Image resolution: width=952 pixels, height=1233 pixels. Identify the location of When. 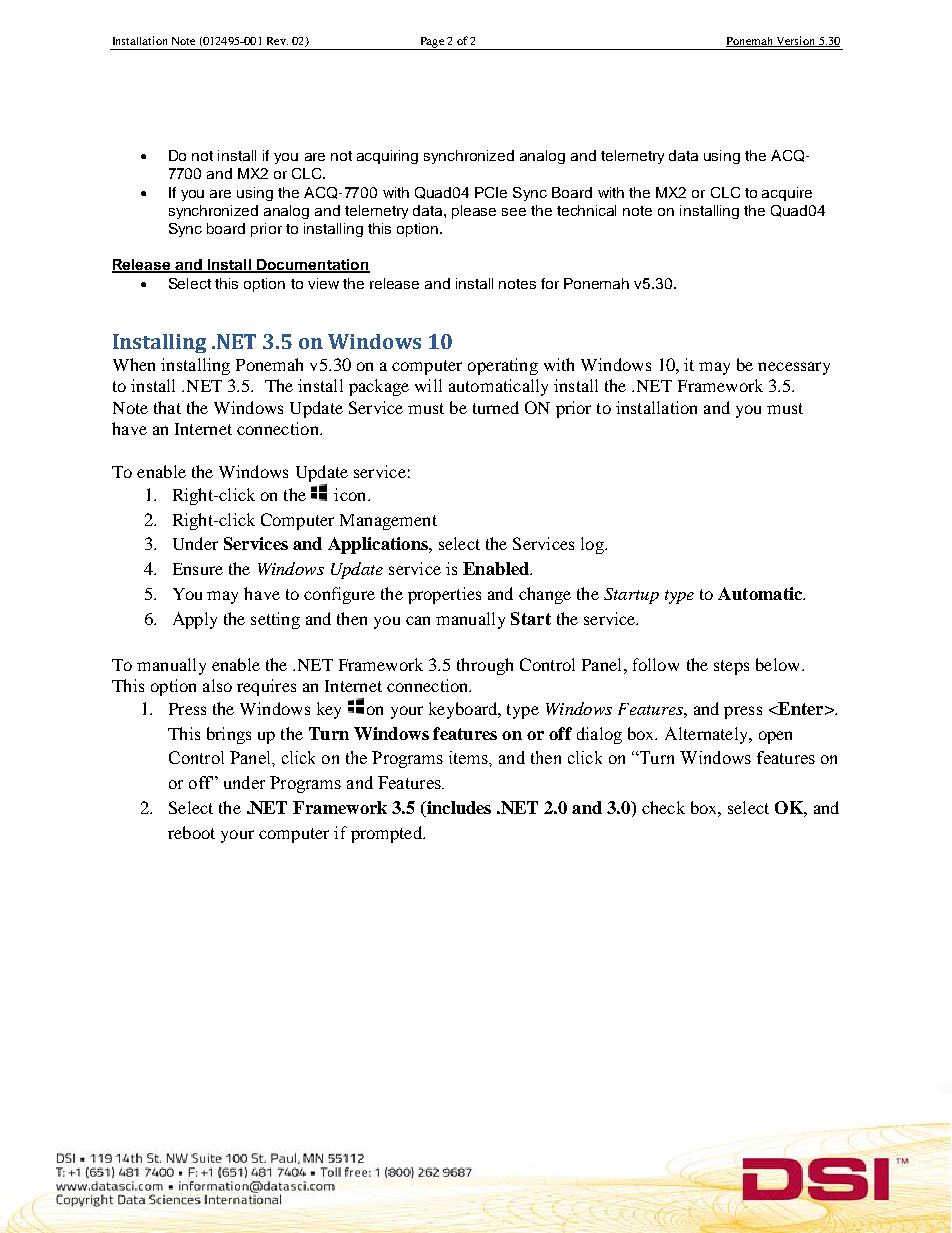
(134, 364).
